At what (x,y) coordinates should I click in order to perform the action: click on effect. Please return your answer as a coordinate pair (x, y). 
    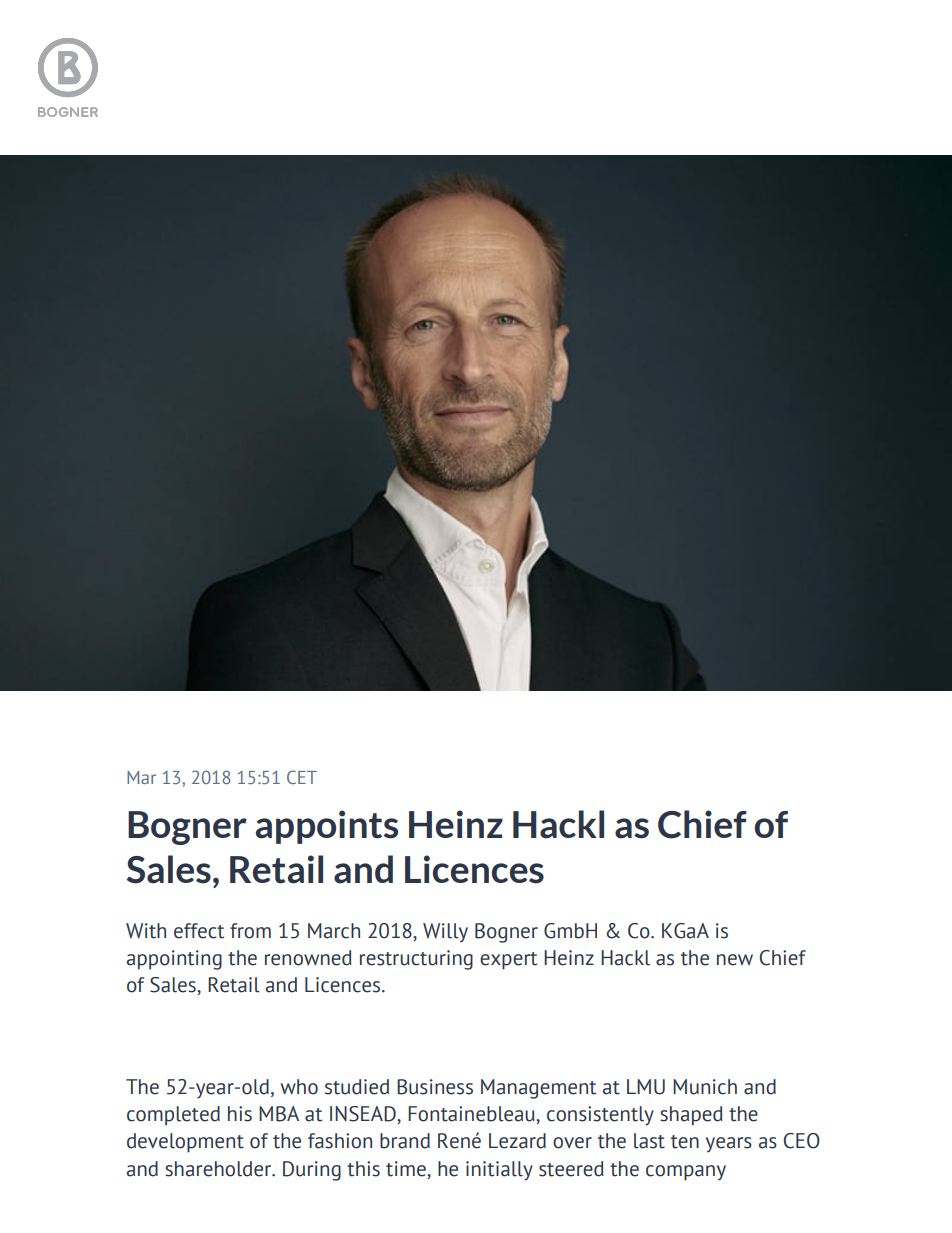
    Looking at the image, I should click on (199, 931).
